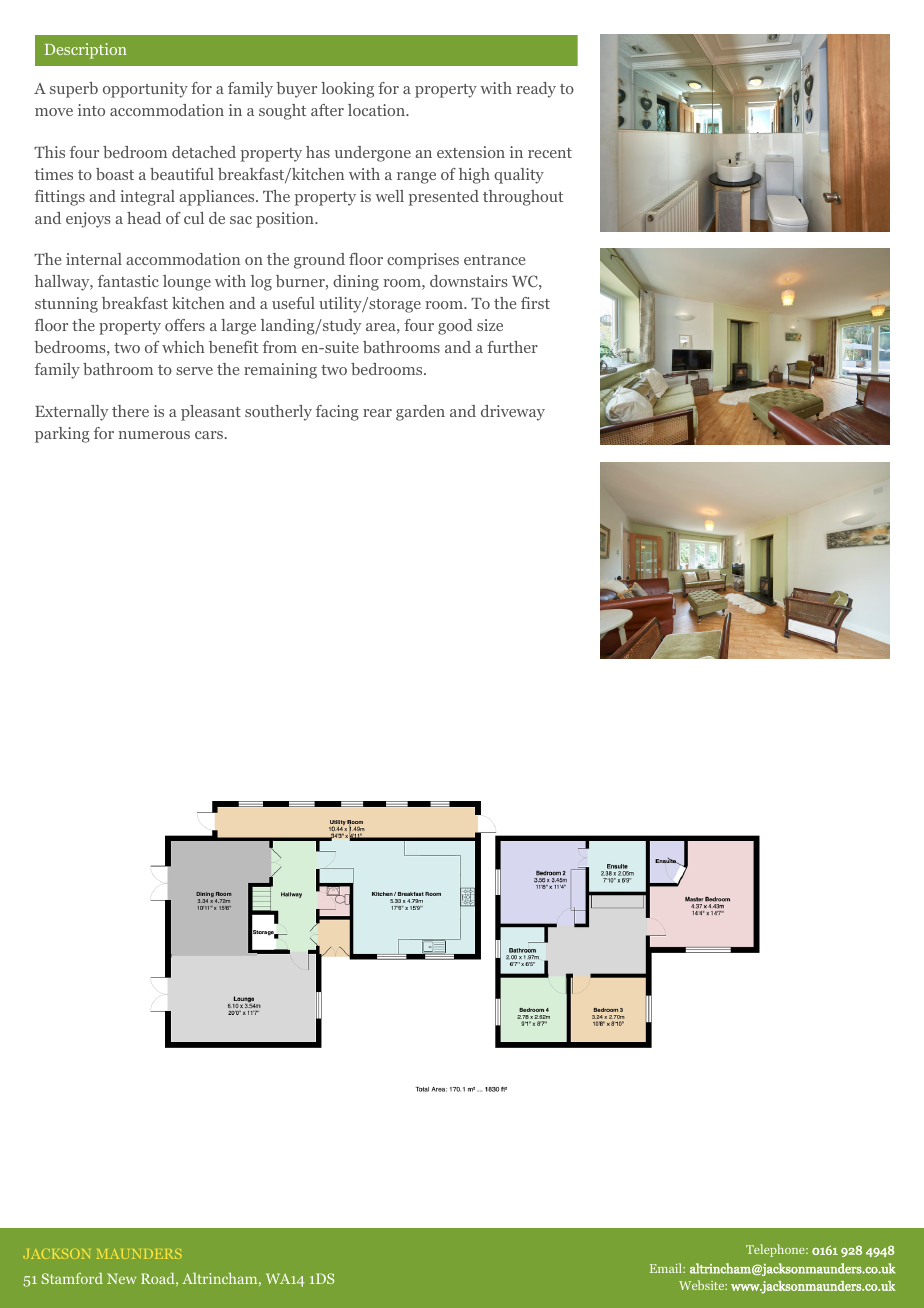 This page has height=1308, width=924. What do you see at coordinates (535, 303) in the page?
I see `first` at bounding box center [535, 303].
